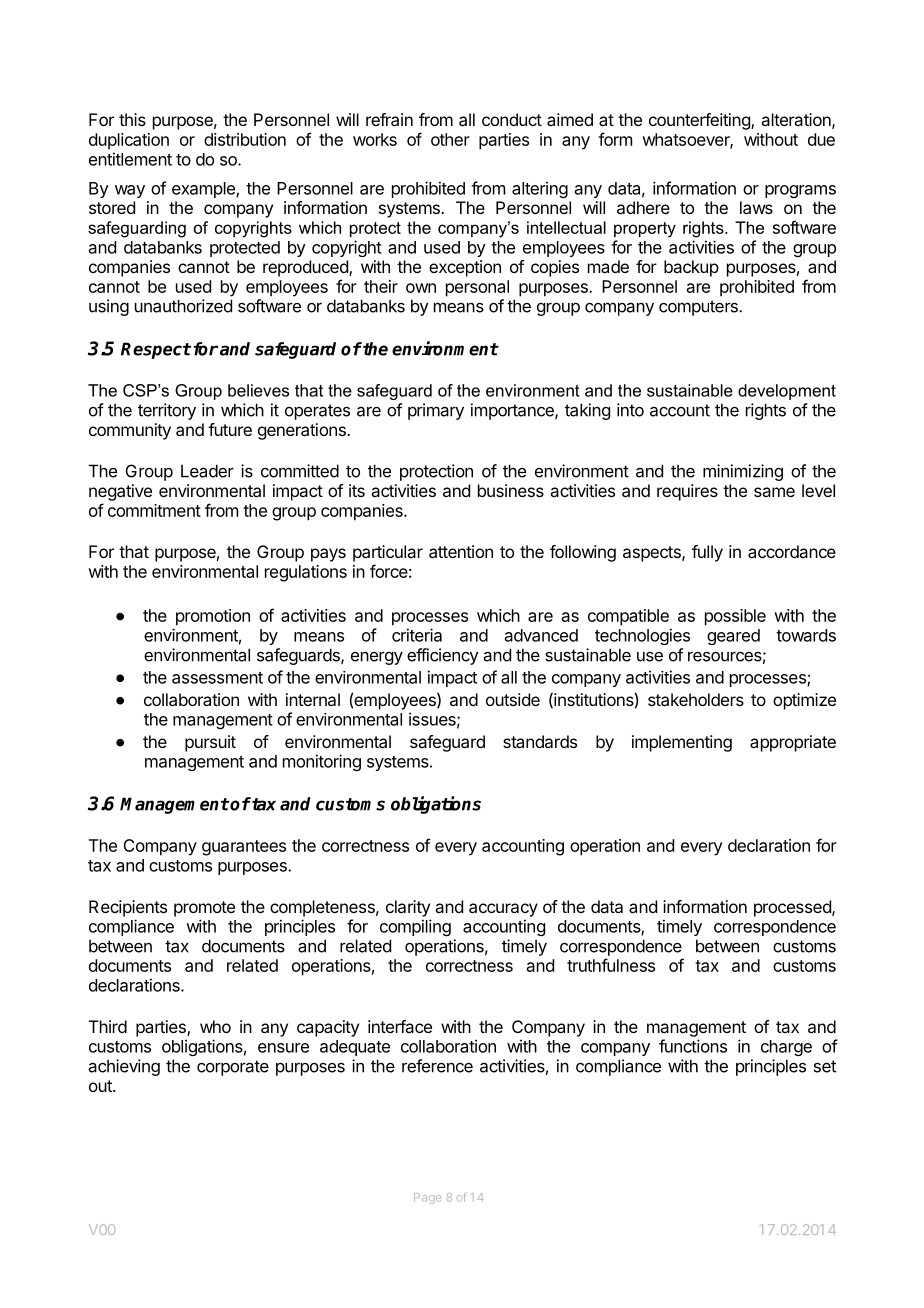 The height and width of the document is (1308, 924). What do you see at coordinates (540, 741) in the document?
I see `standards` at bounding box center [540, 741].
